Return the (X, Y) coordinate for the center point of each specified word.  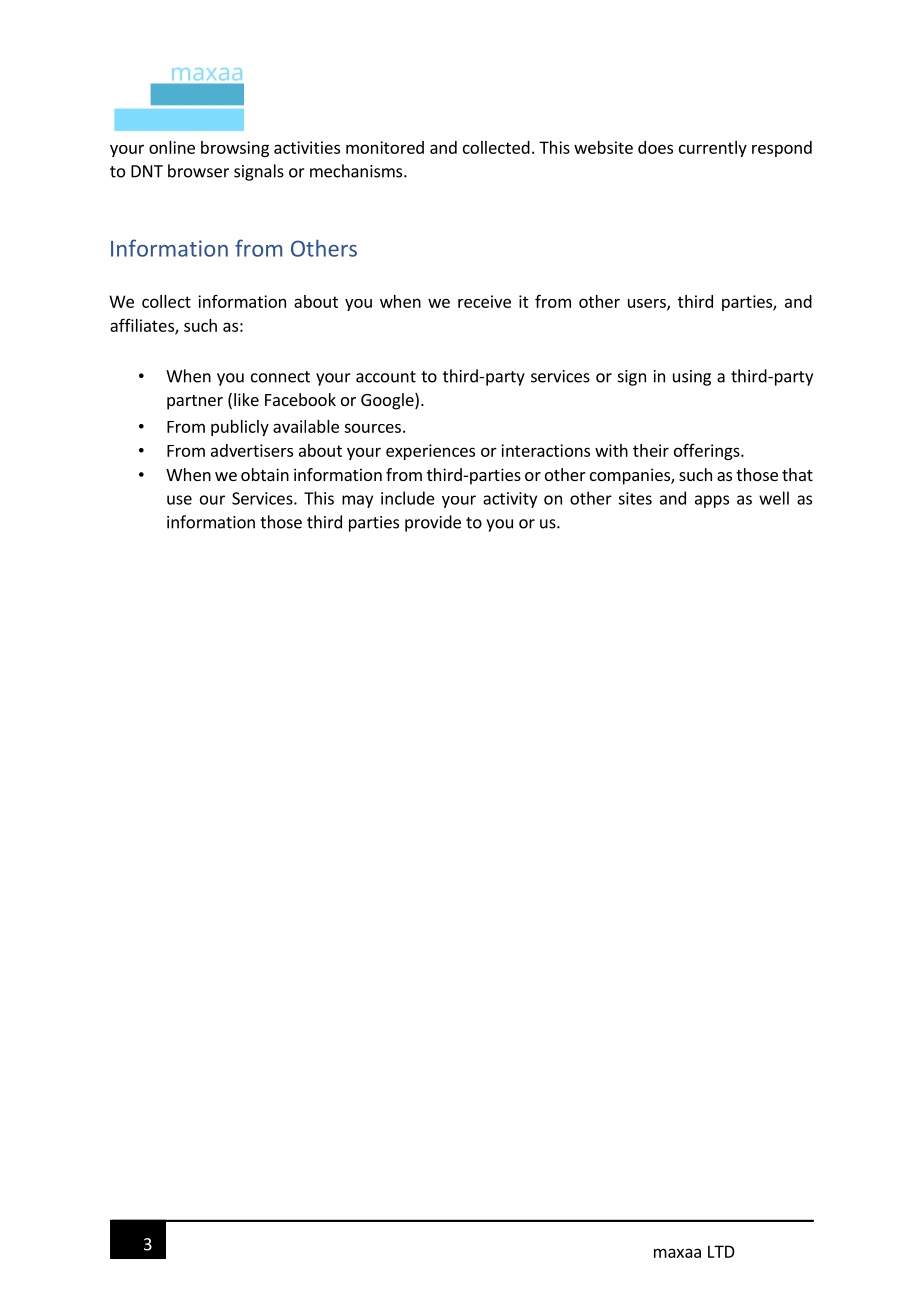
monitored (385, 147)
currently (713, 149)
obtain (265, 474)
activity (510, 500)
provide (433, 523)
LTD (721, 1251)
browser (198, 171)
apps (712, 501)
